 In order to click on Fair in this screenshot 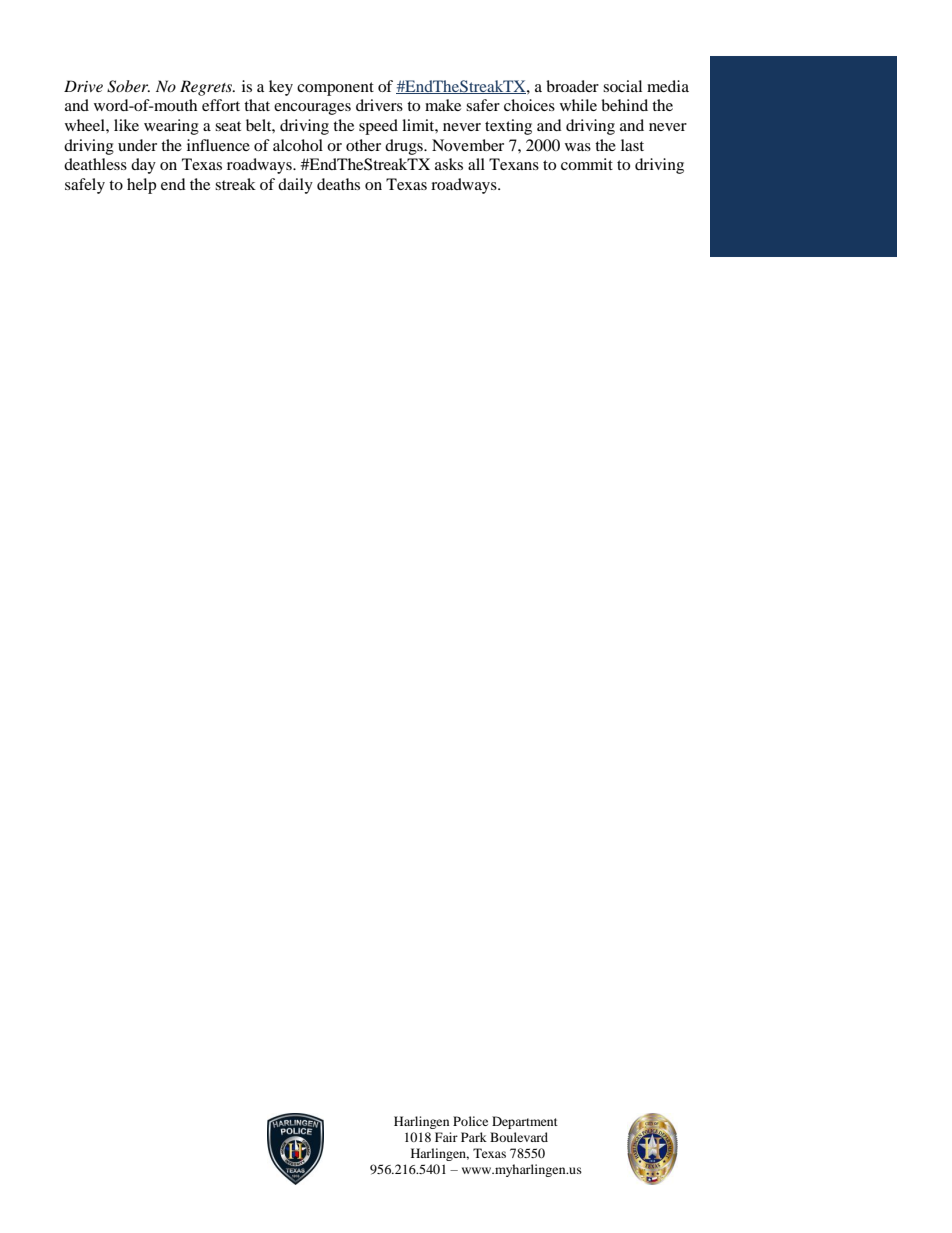, I will do `click(446, 1137)`.
